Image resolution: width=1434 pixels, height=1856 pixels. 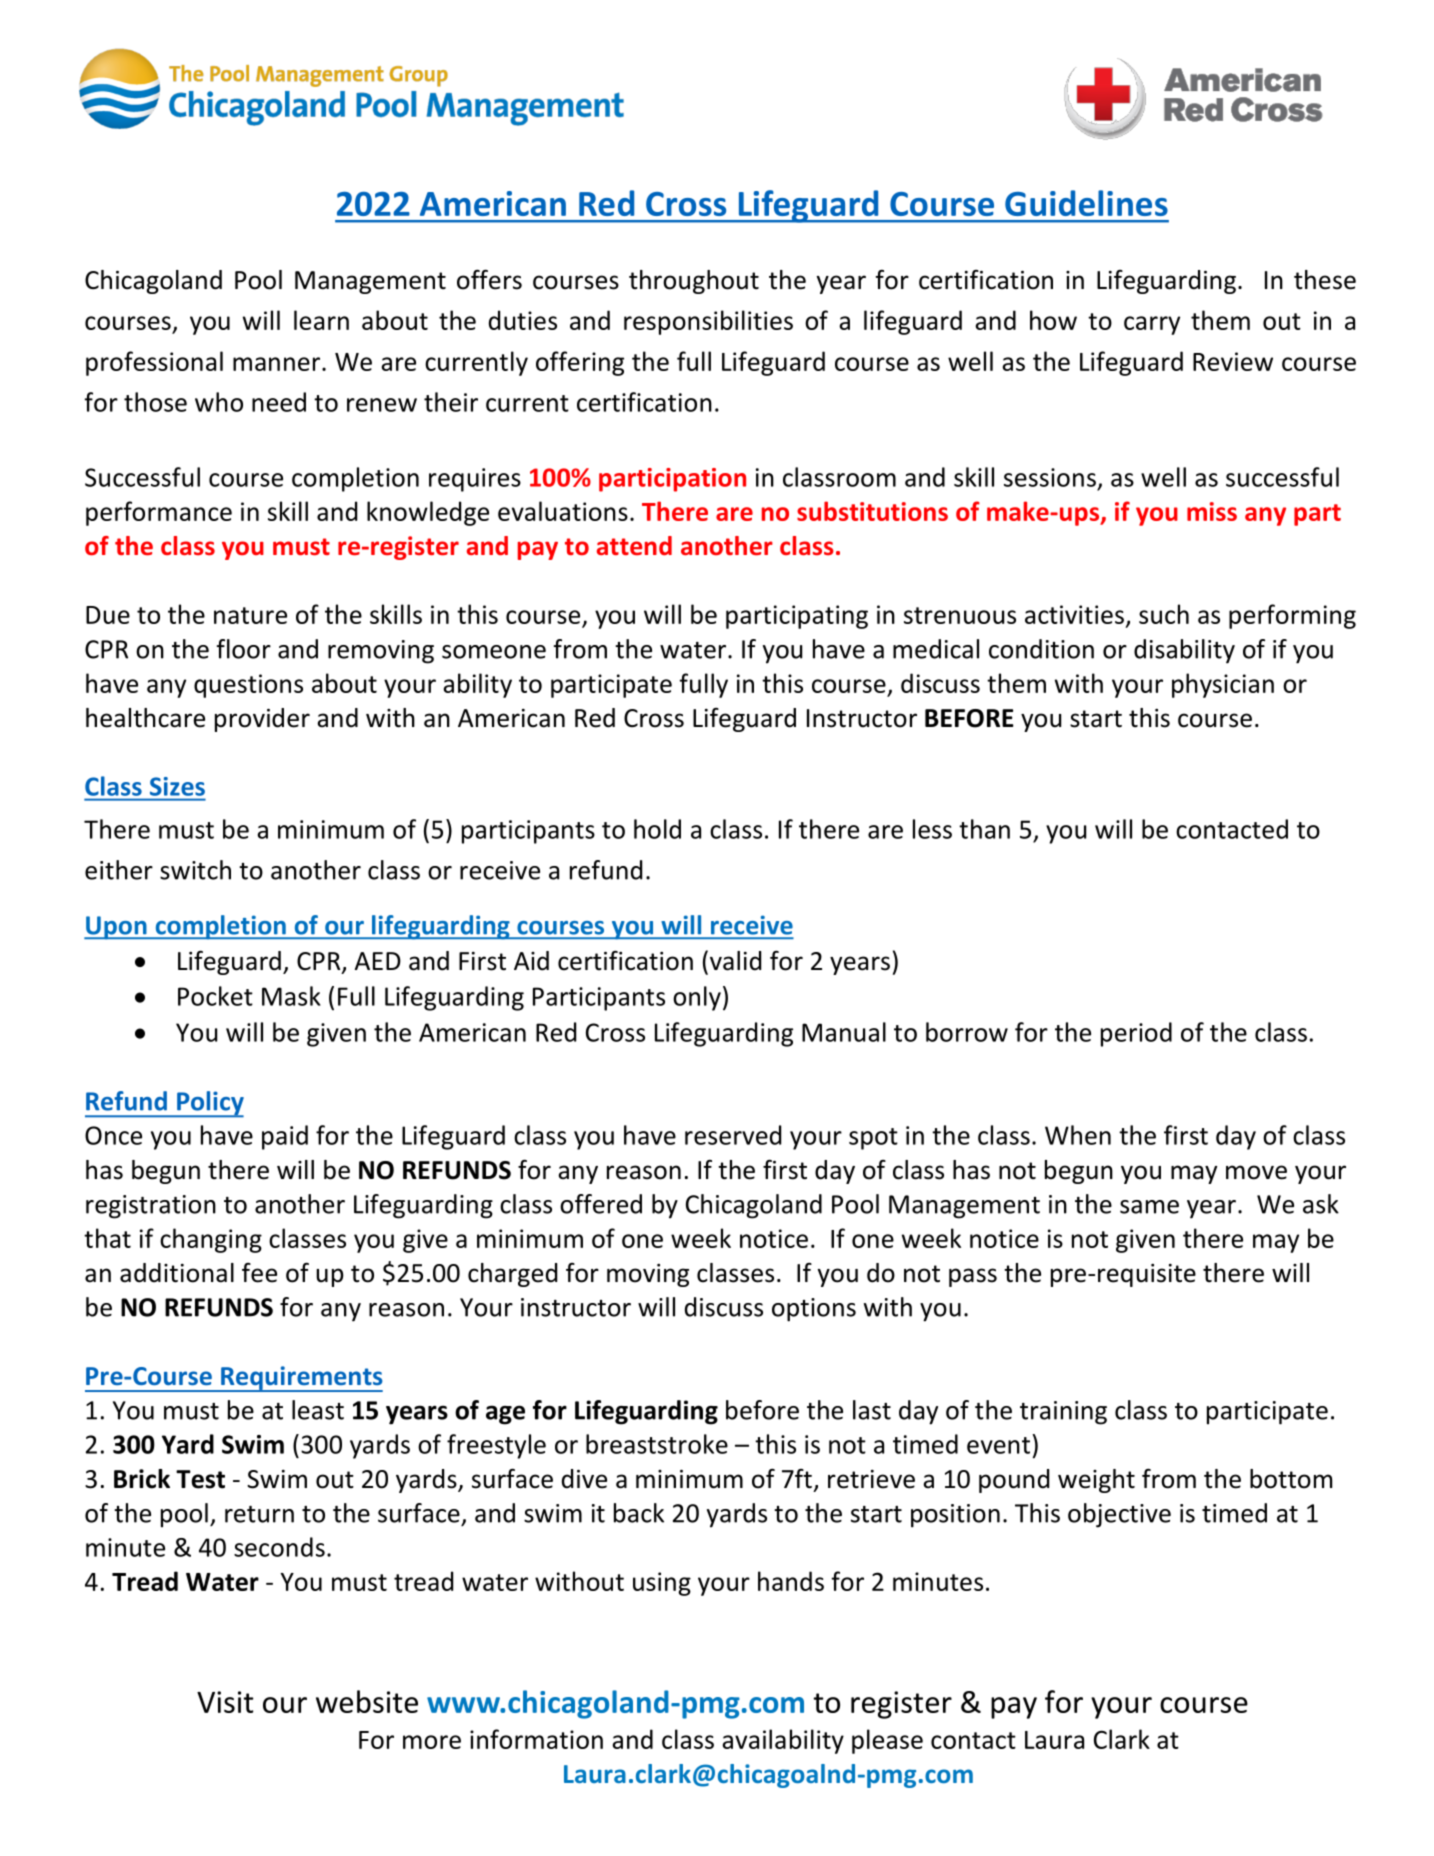 I want to click on same, so click(x=1149, y=1207).
